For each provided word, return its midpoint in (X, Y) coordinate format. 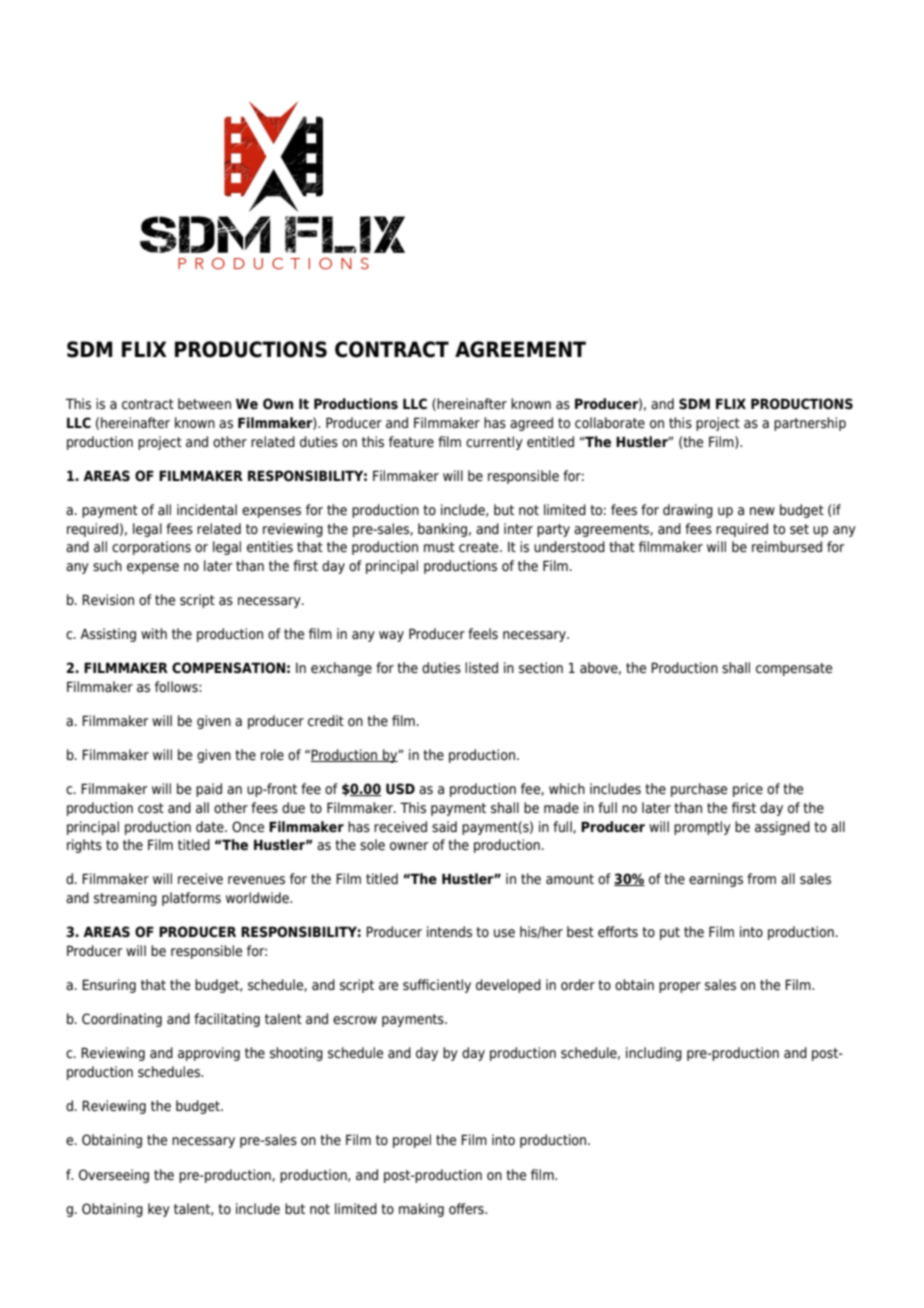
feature (411, 442)
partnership (810, 424)
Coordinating (122, 1020)
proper (680, 987)
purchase (699, 790)
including (654, 1054)
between (204, 404)
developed (508, 986)
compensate (794, 669)
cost (151, 808)
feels (483, 633)
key (159, 1210)
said (444, 826)
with (154, 633)
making (421, 1210)
